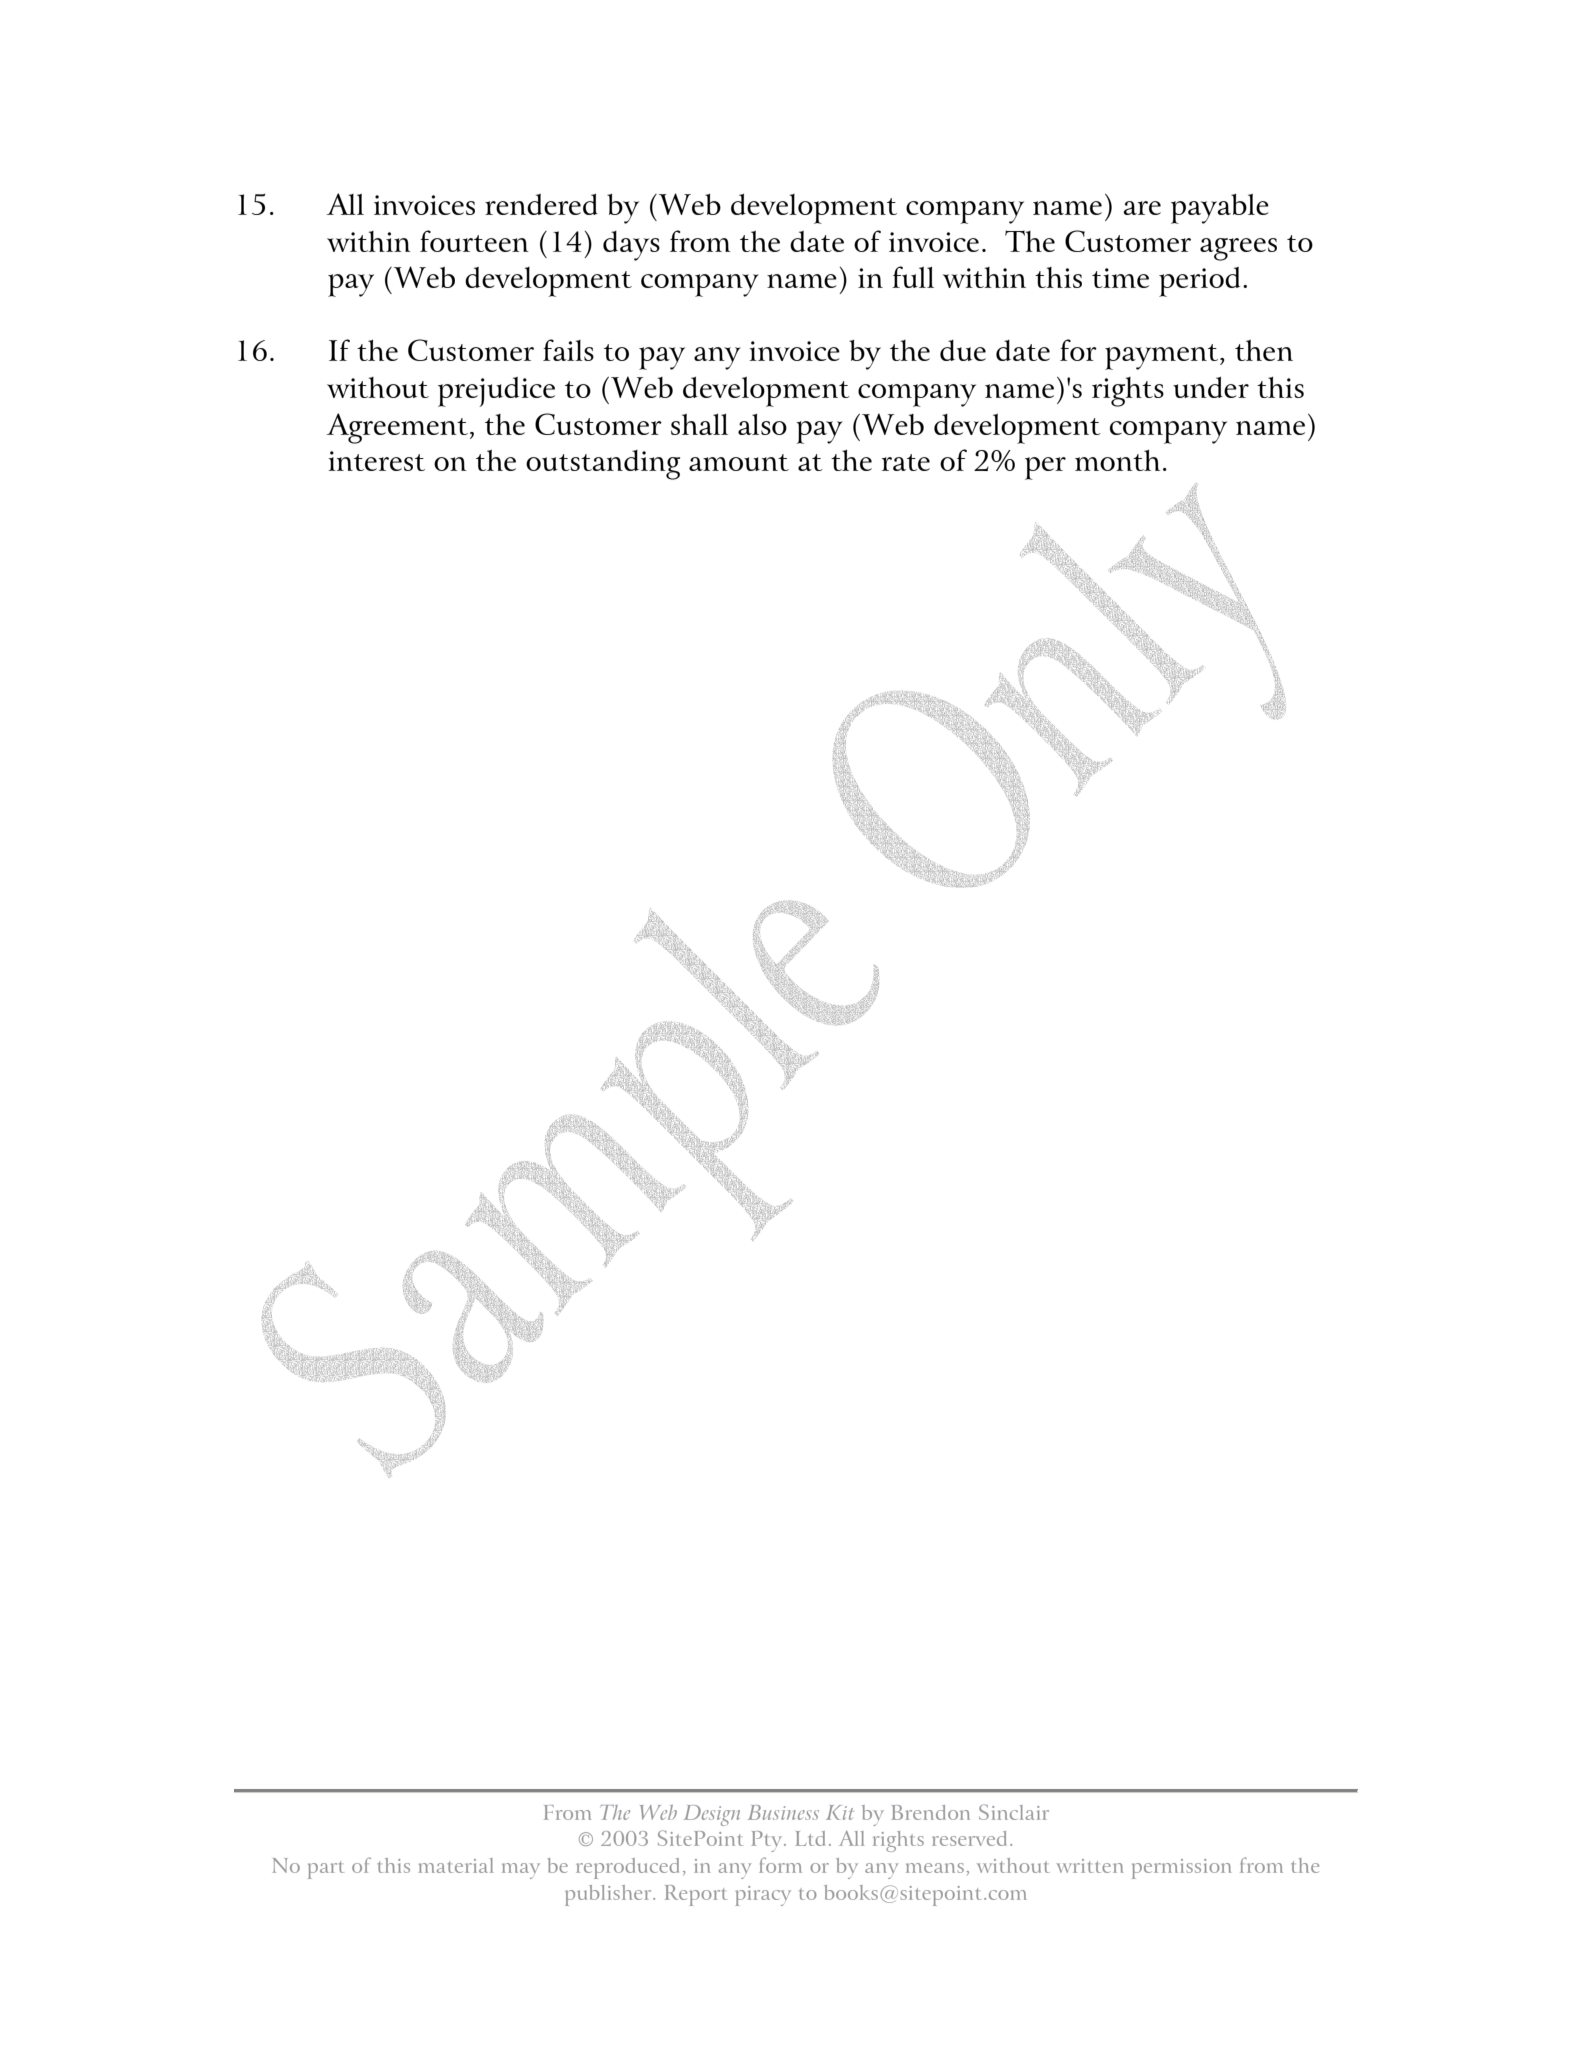 This screenshot has height=2061, width=1592. Describe the element at coordinates (810, 1838) in the screenshot. I see `Ltd` at that location.
